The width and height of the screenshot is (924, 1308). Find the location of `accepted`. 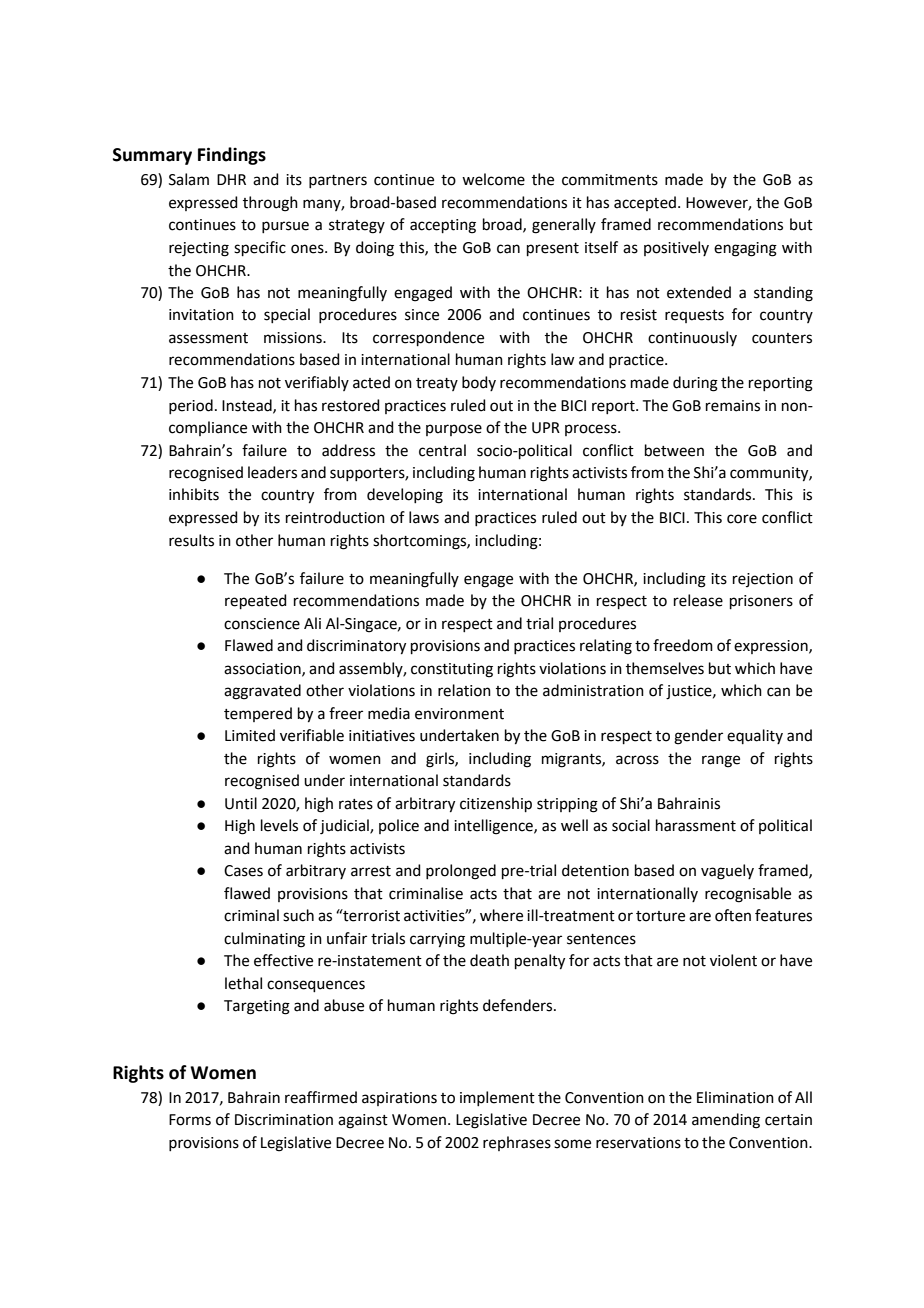

accepted is located at coordinates (645, 203).
